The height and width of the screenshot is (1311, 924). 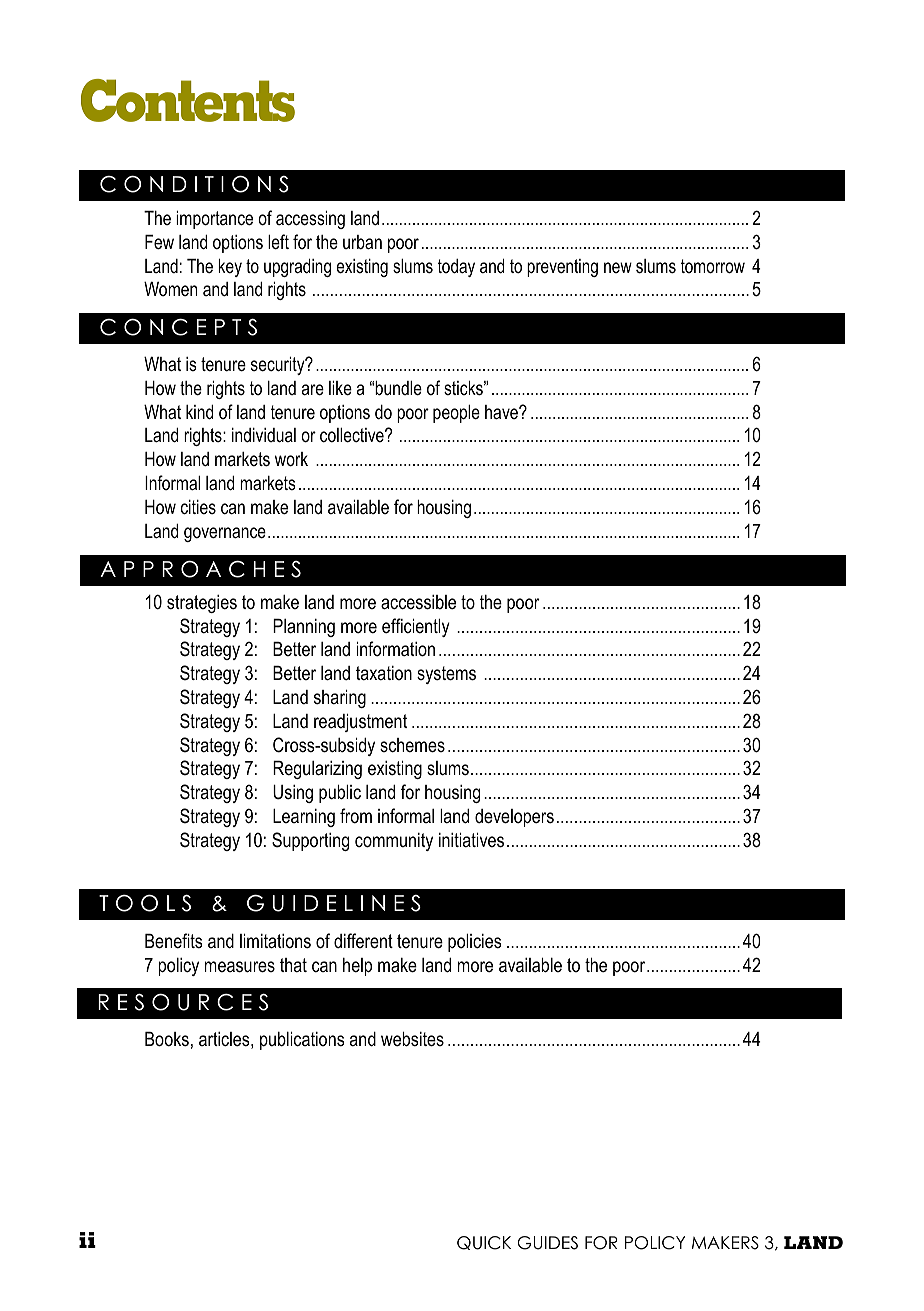 What do you see at coordinates (394, 842) in the screenshot?
I see `community` at bounding box center [394, 842].
